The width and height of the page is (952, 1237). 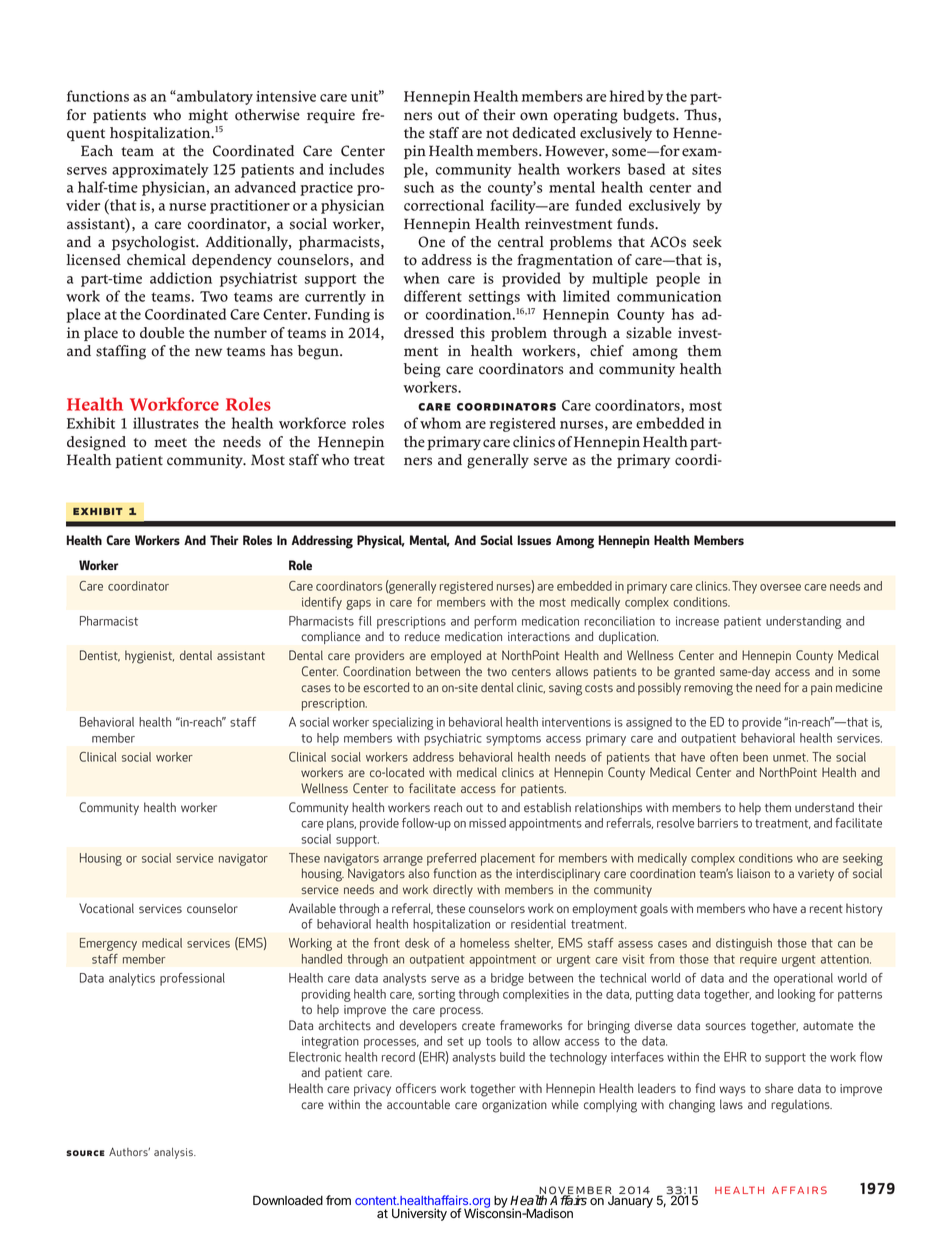 I want to click on sizable, so click(x=649, y=333).
